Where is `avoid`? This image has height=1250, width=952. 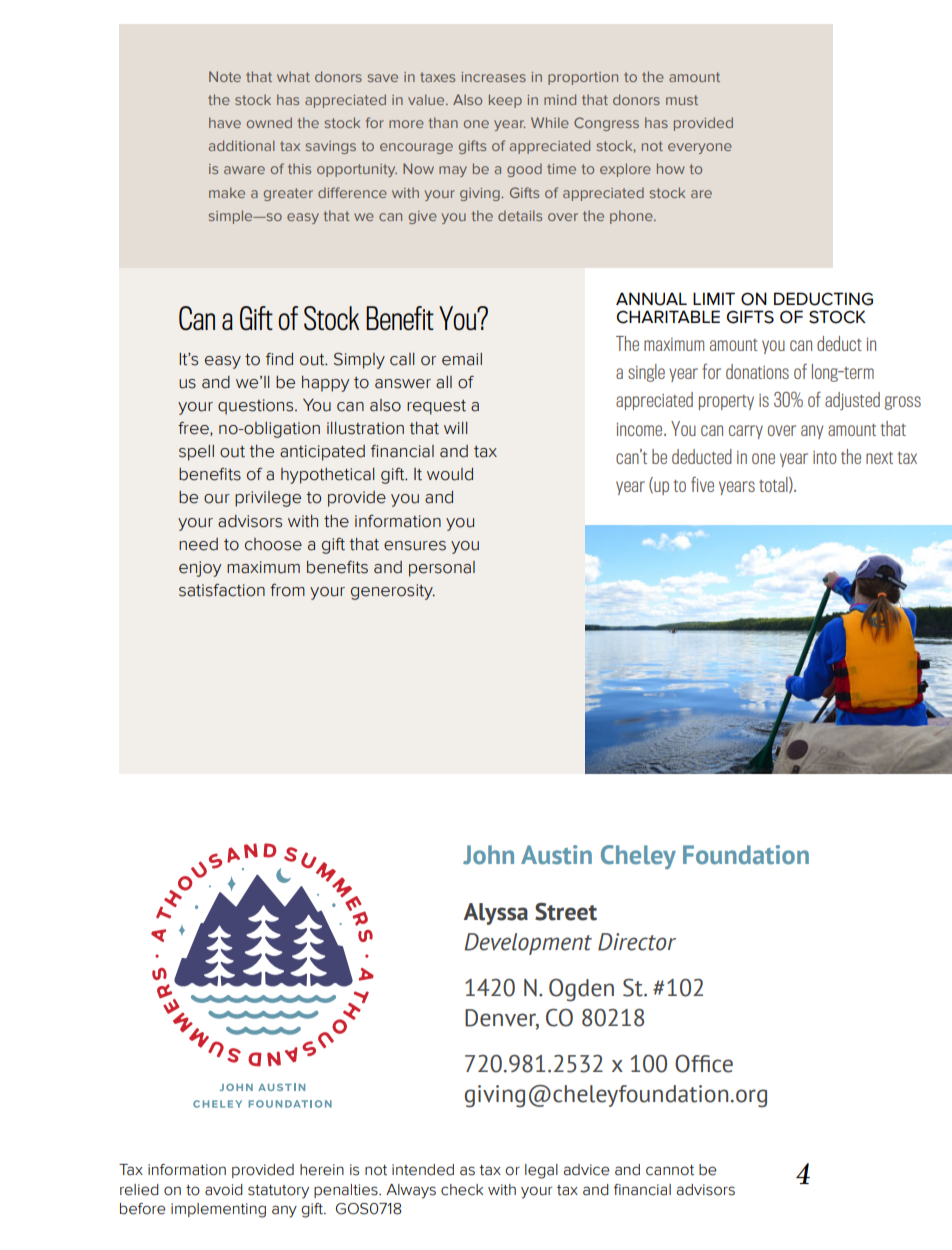
avoid is located at coordinates (224, 1190).
